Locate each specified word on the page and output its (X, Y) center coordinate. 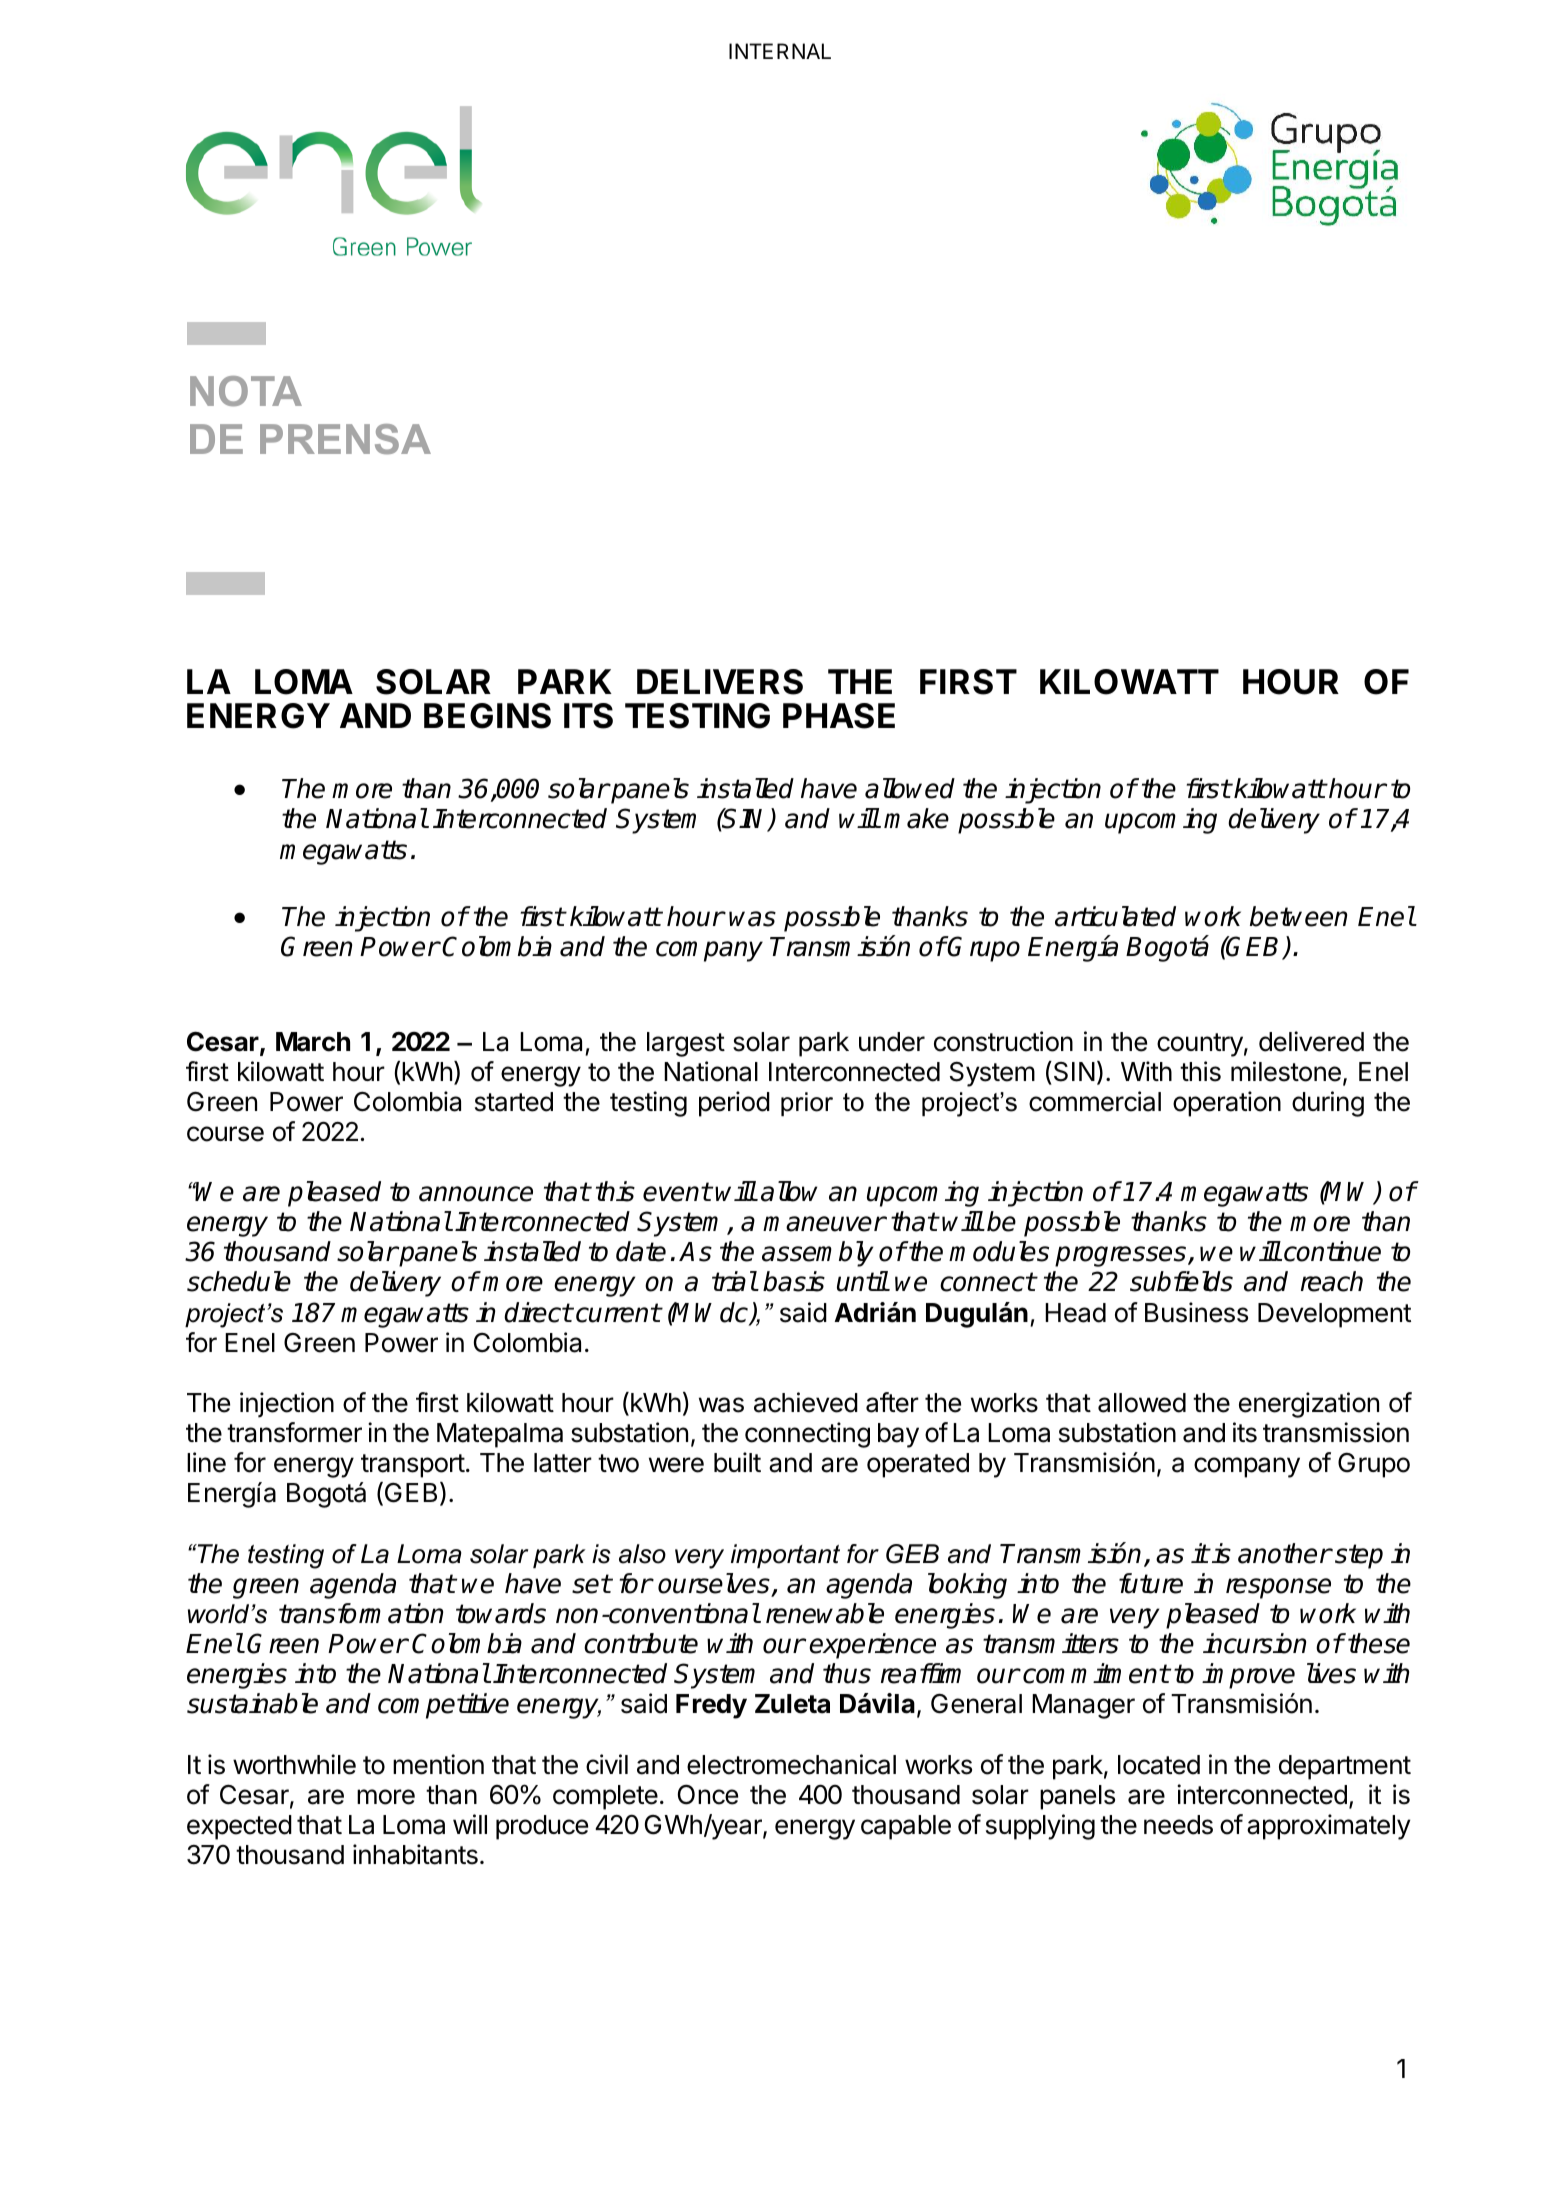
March (313, 1042)
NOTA (246, 391)
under (892, 1042)
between (1298, 916)
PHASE (839, 716)
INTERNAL (780, 51)
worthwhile (294, 1764)
